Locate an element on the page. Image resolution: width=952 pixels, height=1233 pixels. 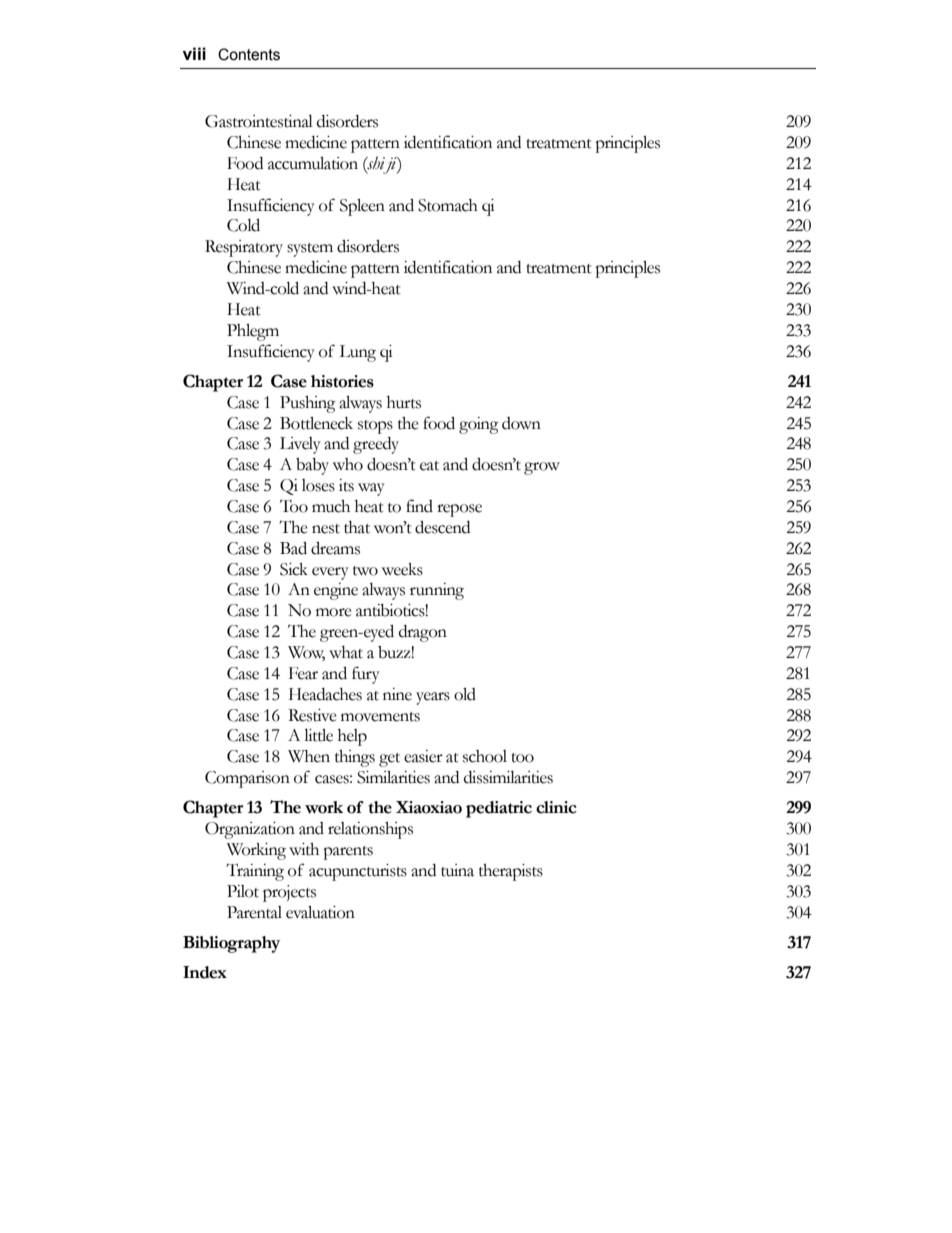
Bibliography is located at coordinates (231, 944).
